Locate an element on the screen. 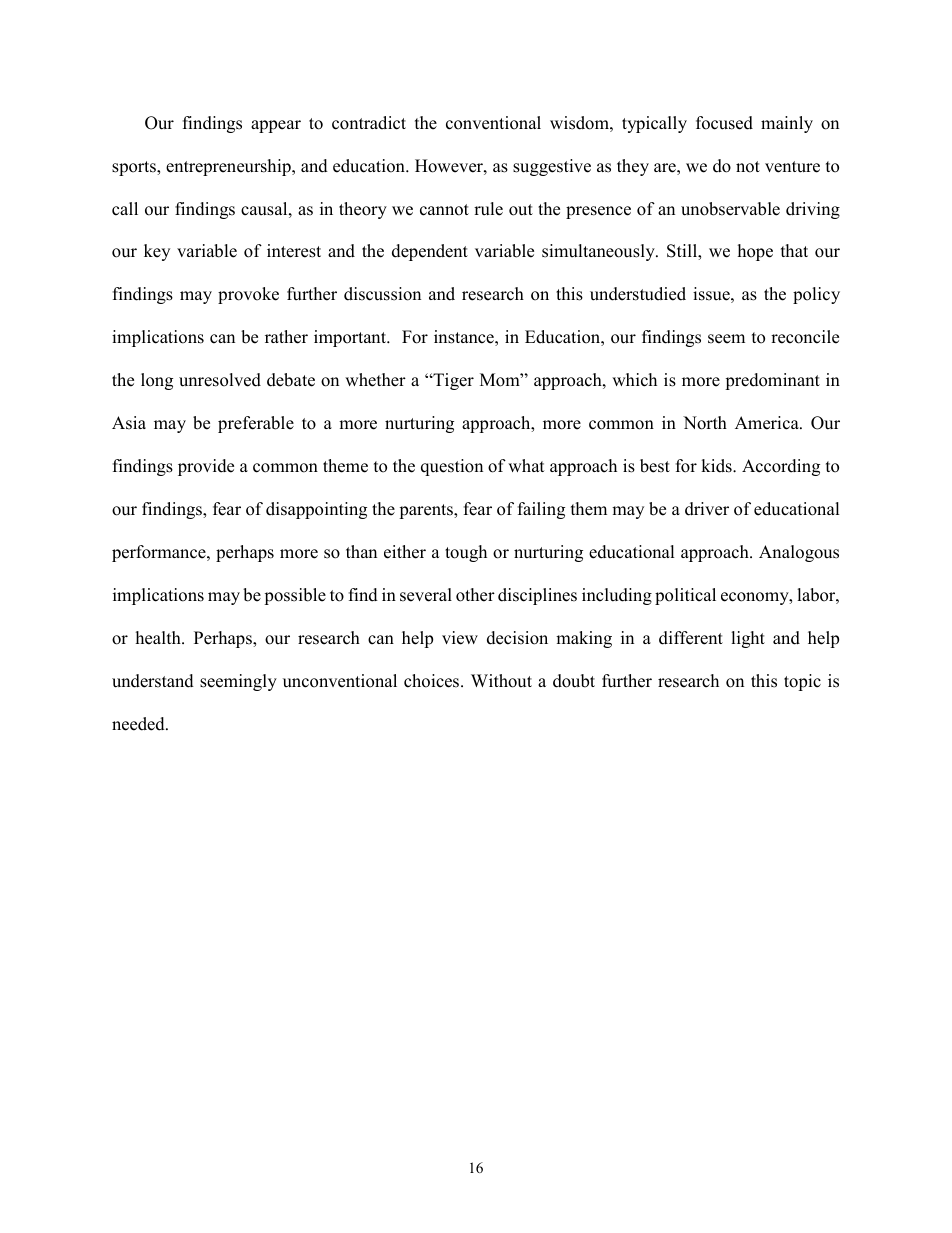 This screenshot has width=952, height=1233. parents is located at coordinates (427, 511).
